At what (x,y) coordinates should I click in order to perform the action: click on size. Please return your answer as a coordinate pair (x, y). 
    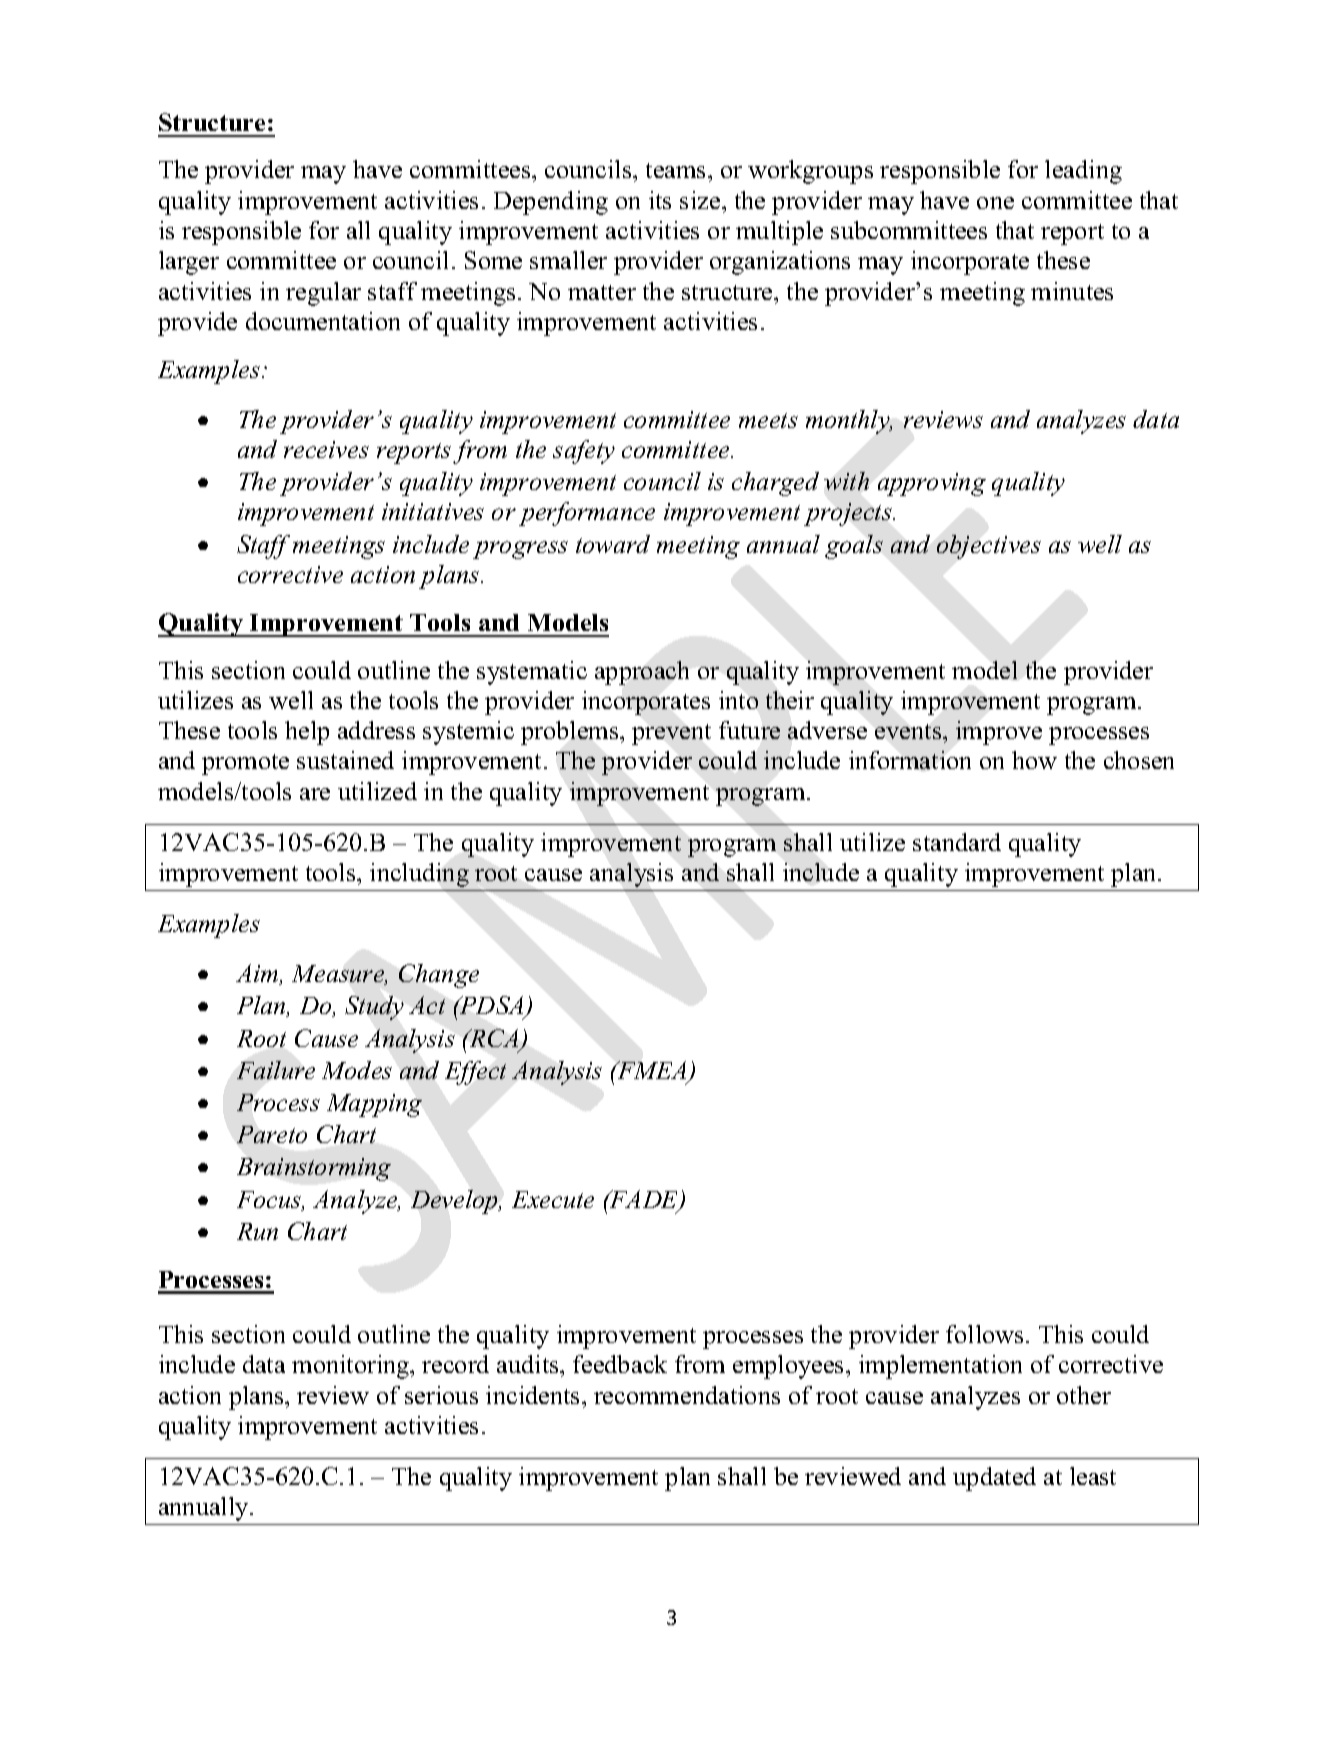
    Looking at the image, I should click on (701, 200).
